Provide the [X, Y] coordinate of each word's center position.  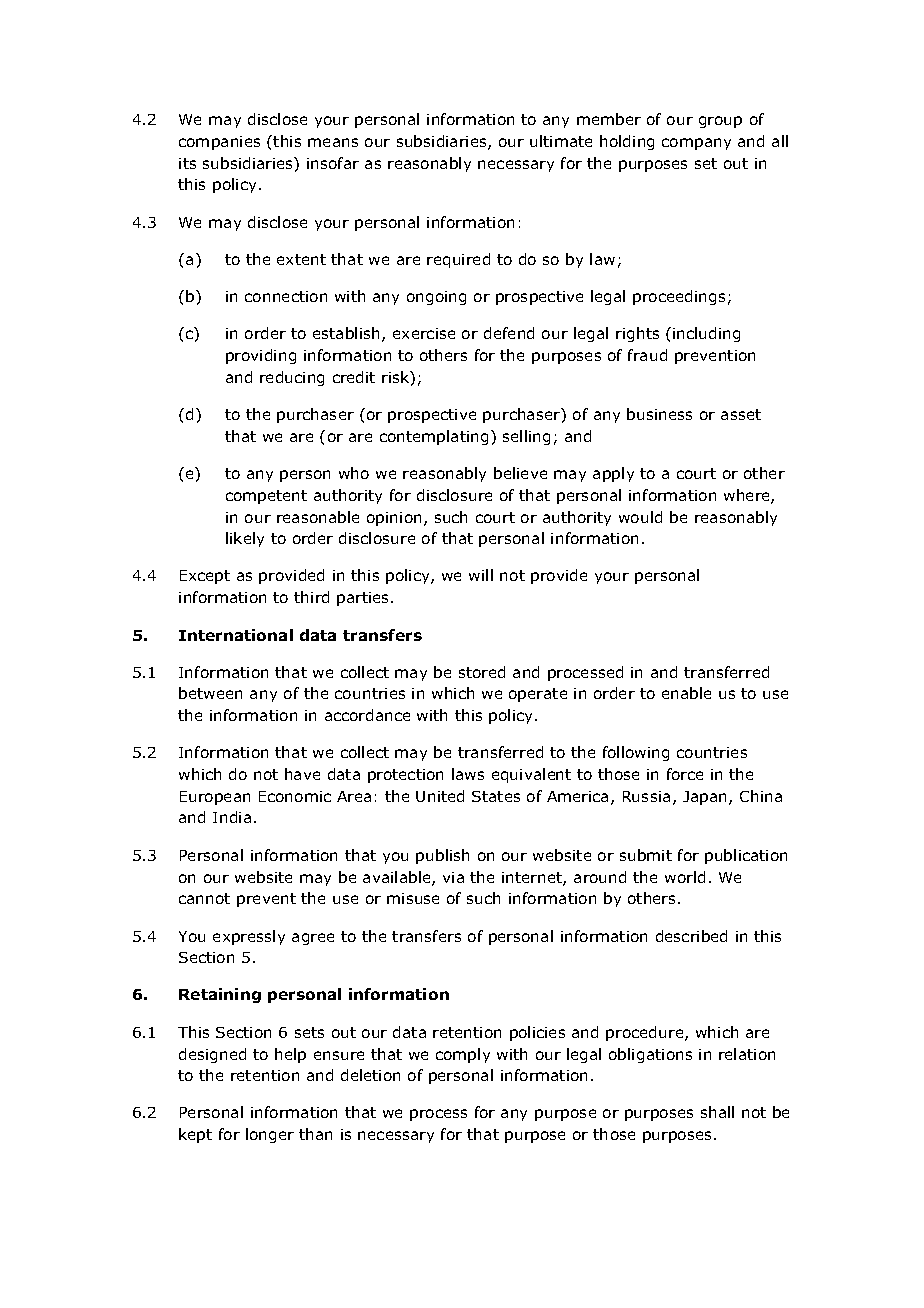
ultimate [561, 141]
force [685, 774]
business [659, 414]
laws [468, 774]
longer [270, 1135]
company [696, 144]
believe [520, 473]
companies [219, 143]
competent [266, 497]
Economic [295, 796]
